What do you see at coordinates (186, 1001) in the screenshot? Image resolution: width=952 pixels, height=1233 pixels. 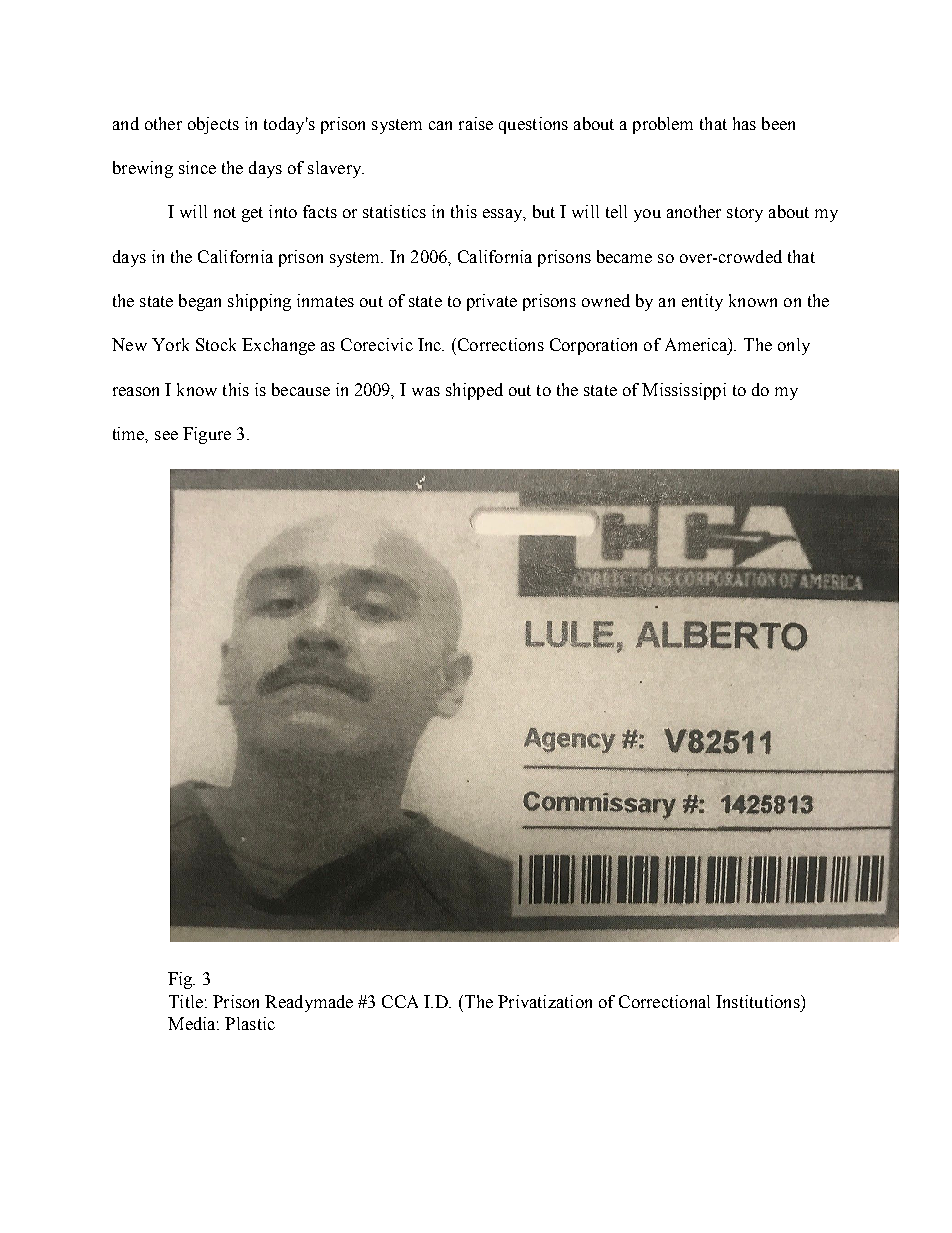 I see `Title` at bounding box center [186, 1001].
